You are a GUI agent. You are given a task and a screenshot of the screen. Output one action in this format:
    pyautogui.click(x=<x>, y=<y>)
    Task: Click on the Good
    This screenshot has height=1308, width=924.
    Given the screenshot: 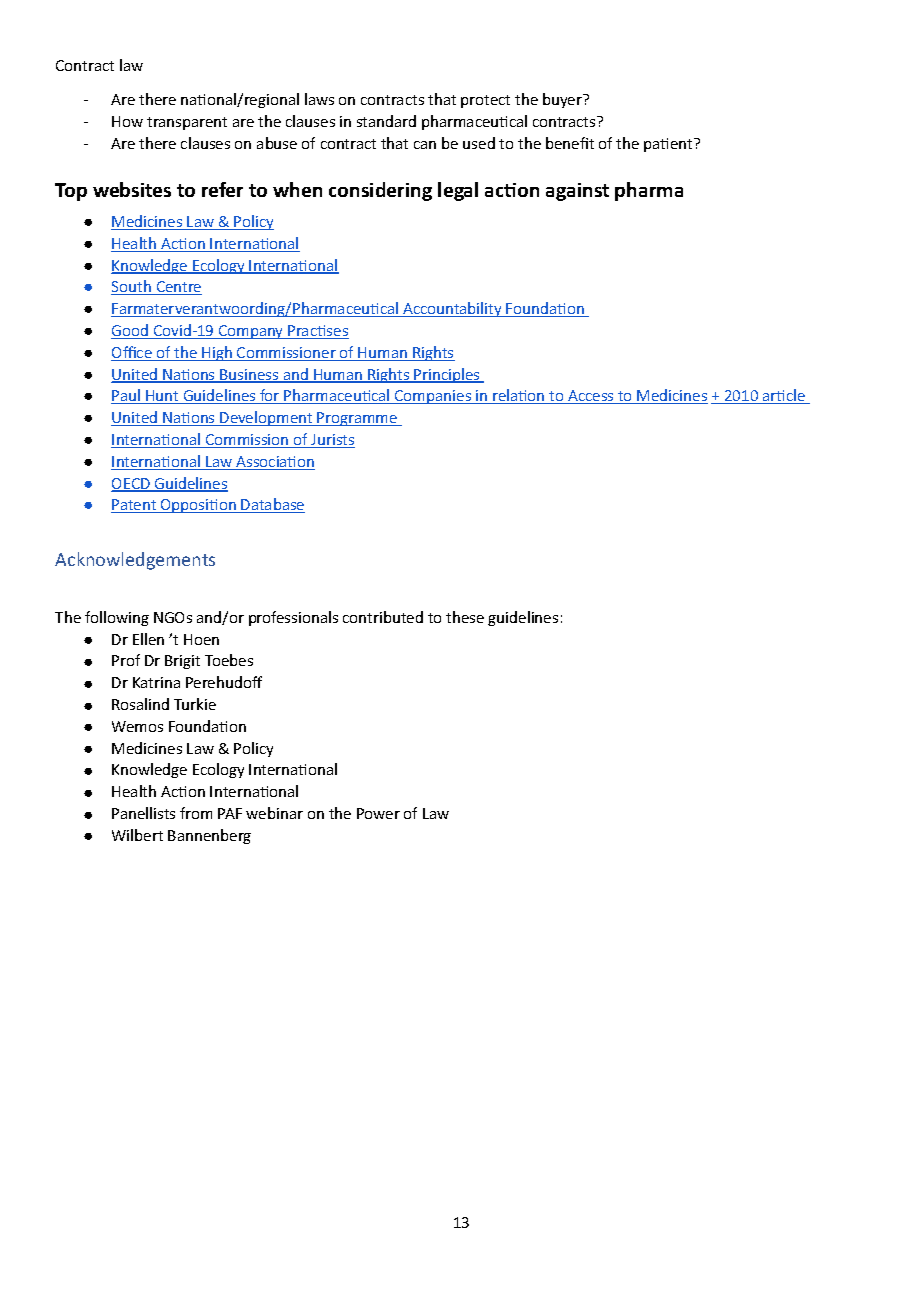 What is the action you would take?
    pyautogui.click(x=131, y=331)
